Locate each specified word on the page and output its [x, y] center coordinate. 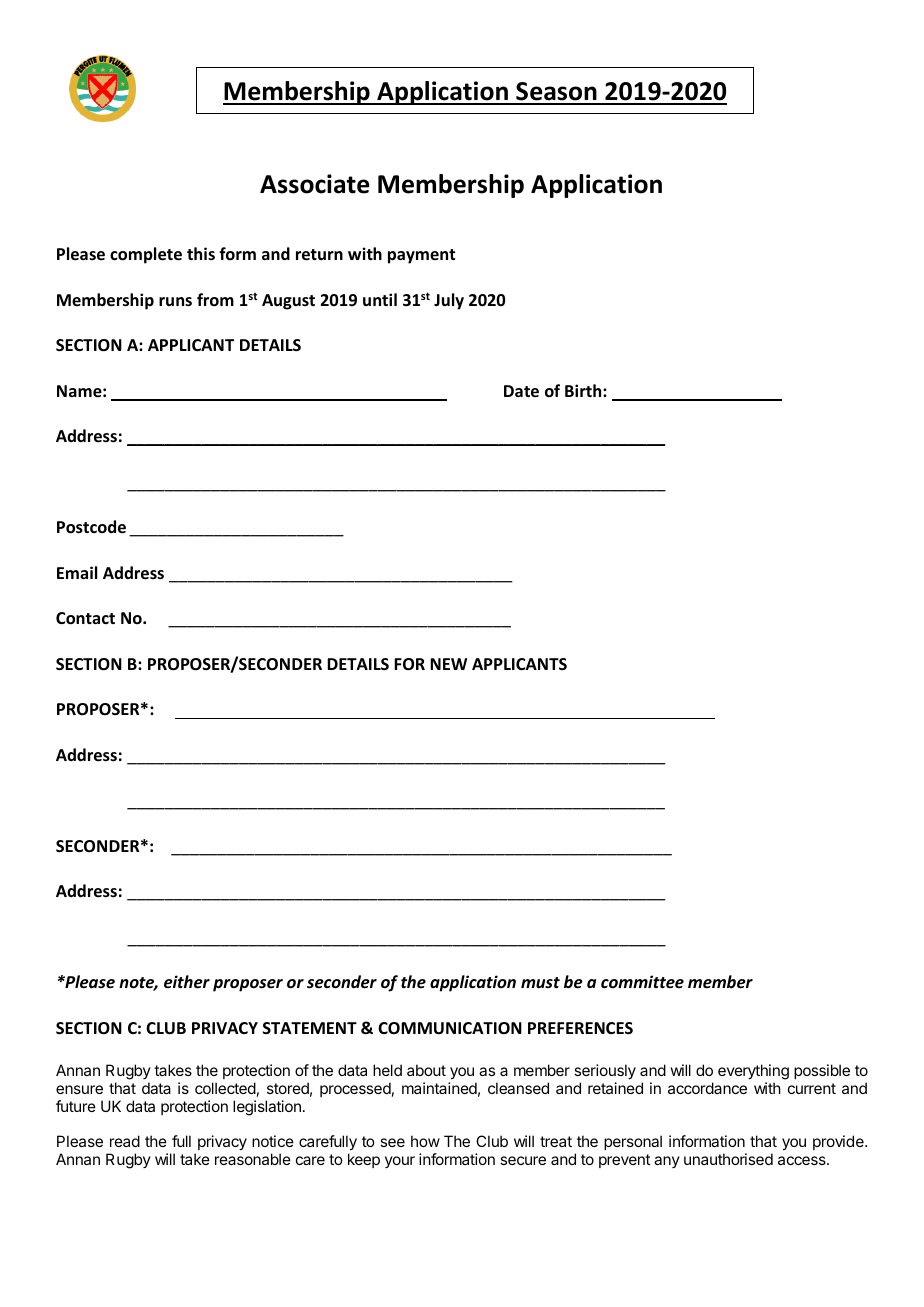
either [187, 982]
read [125, 1141]
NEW [448, 664]
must [540, 982]
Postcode [91, 527]
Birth [584, 390]
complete [146, 255]
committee [642, 981]
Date [521, 391]
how [425, 1141]
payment [421, 256]
